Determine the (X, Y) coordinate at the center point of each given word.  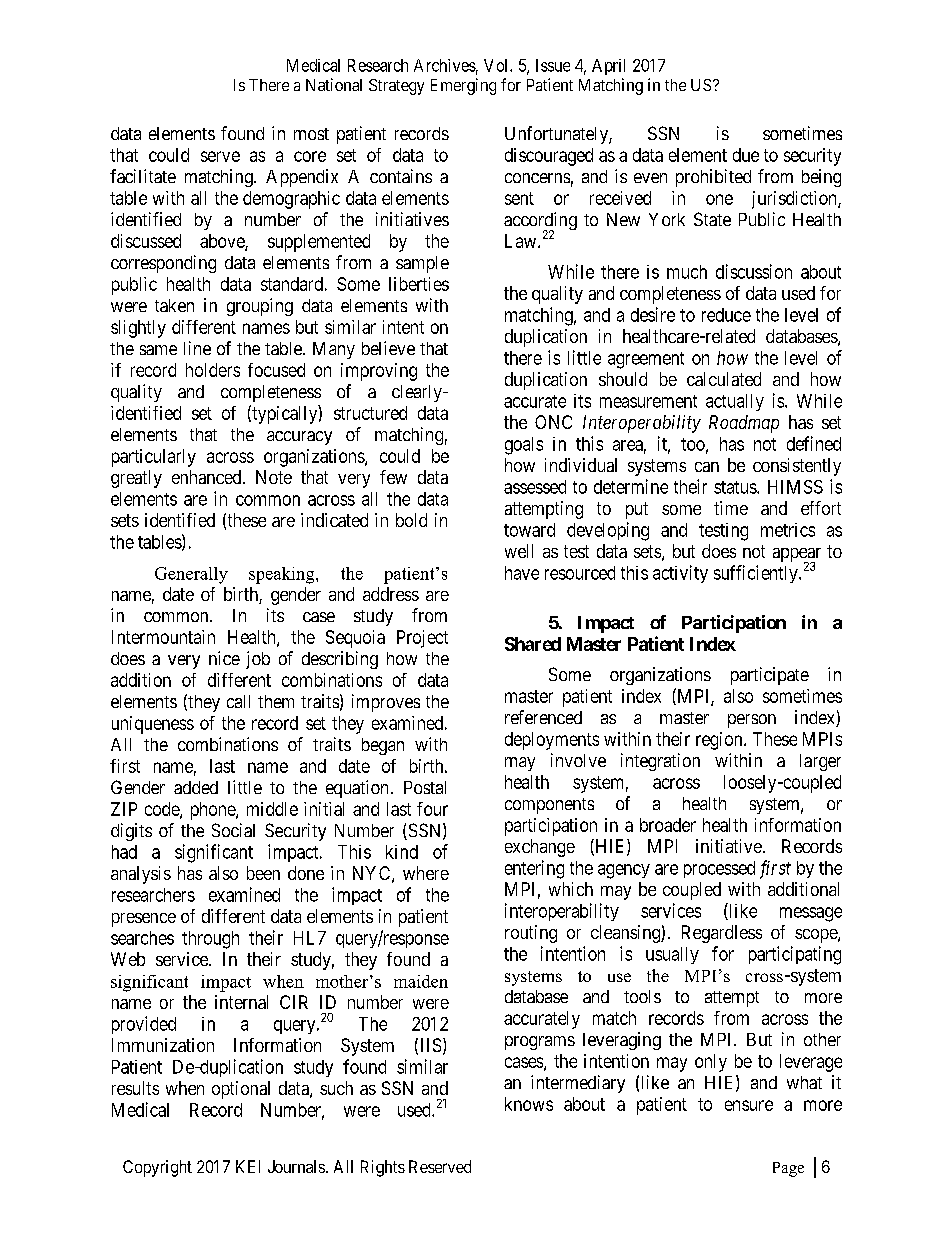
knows (529, 1104)
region (720, 741)
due (746, 155)
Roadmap (744, 424)
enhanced (208, 477)
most (311, 134)
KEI (248, 1166)
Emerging (463, 86)
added (196, 787)
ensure (749, 1105)
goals (524, 446)
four (432, 809)
